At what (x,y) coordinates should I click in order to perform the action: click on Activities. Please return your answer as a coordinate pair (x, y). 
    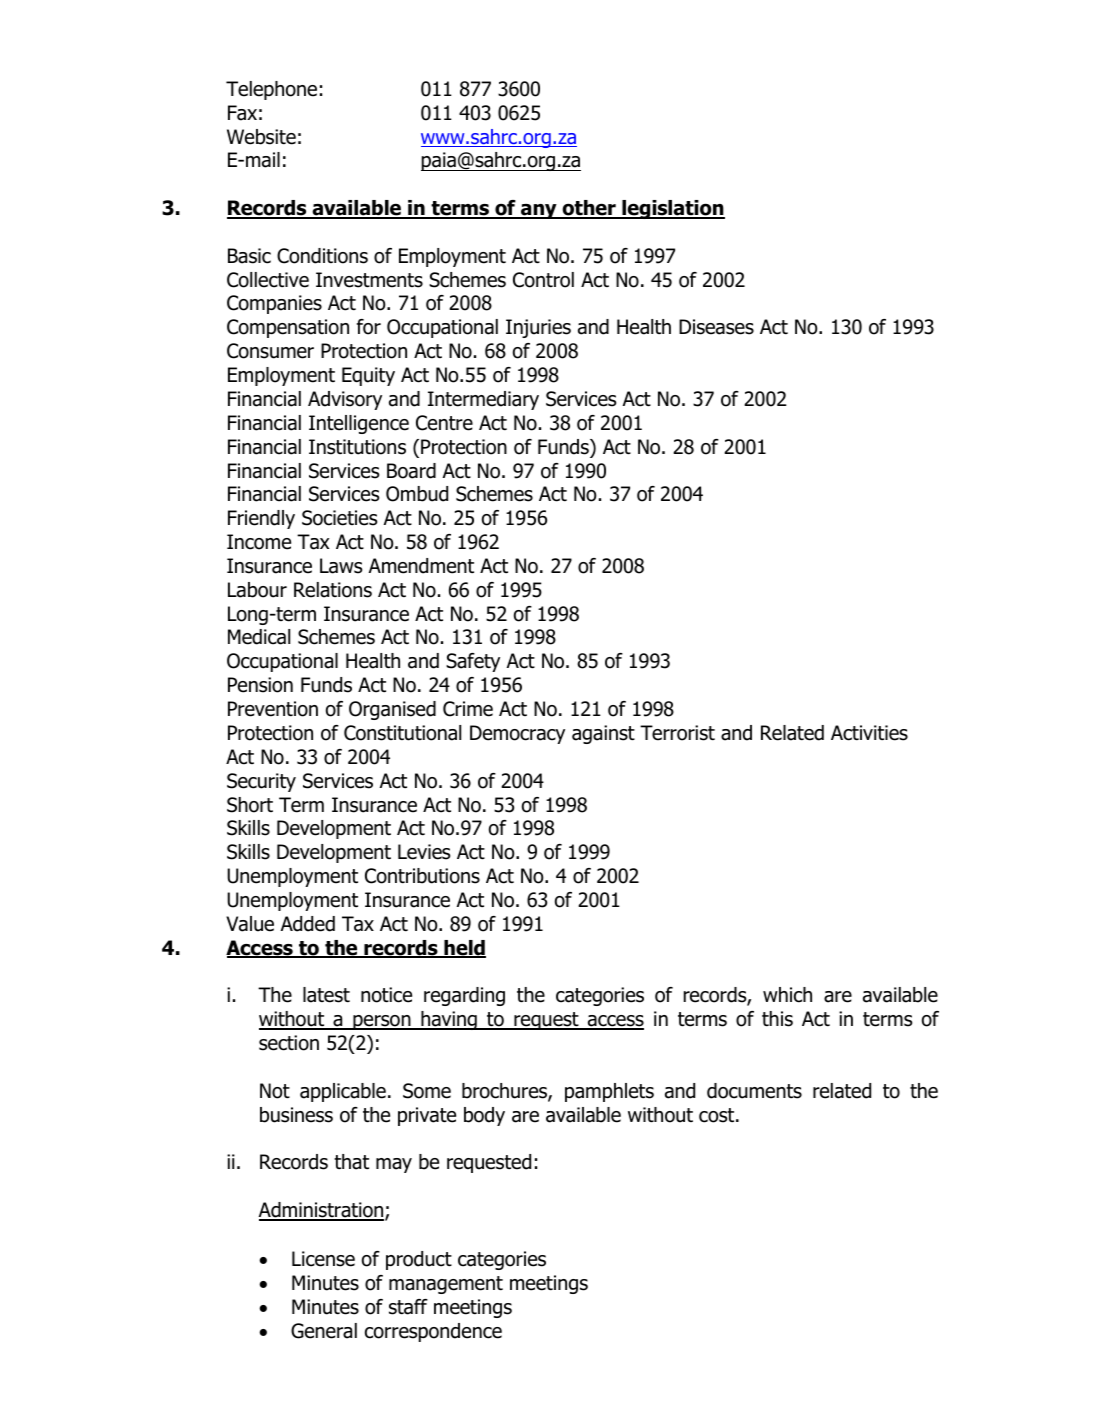
    Looking at the image, I should click on (869, 733).
